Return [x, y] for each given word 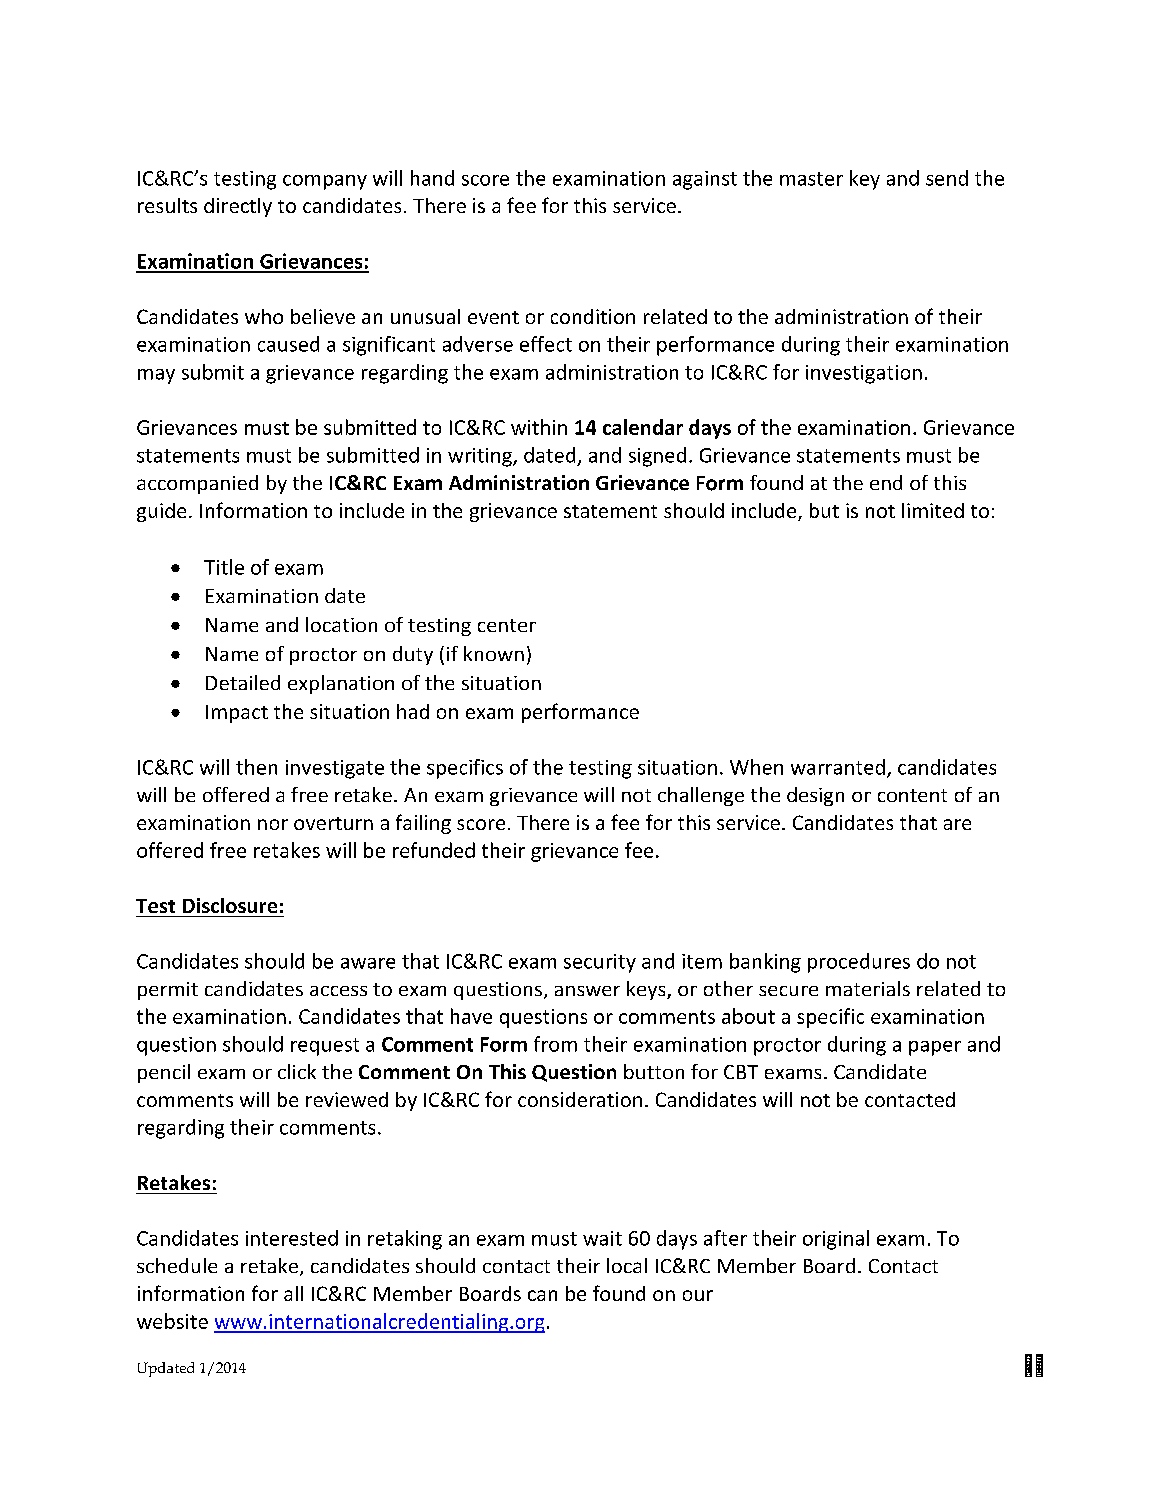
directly [238, 207]
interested [292, 1238]
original [836, 1240]
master [811, 179]
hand [432, 178]
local [627, 1265]
